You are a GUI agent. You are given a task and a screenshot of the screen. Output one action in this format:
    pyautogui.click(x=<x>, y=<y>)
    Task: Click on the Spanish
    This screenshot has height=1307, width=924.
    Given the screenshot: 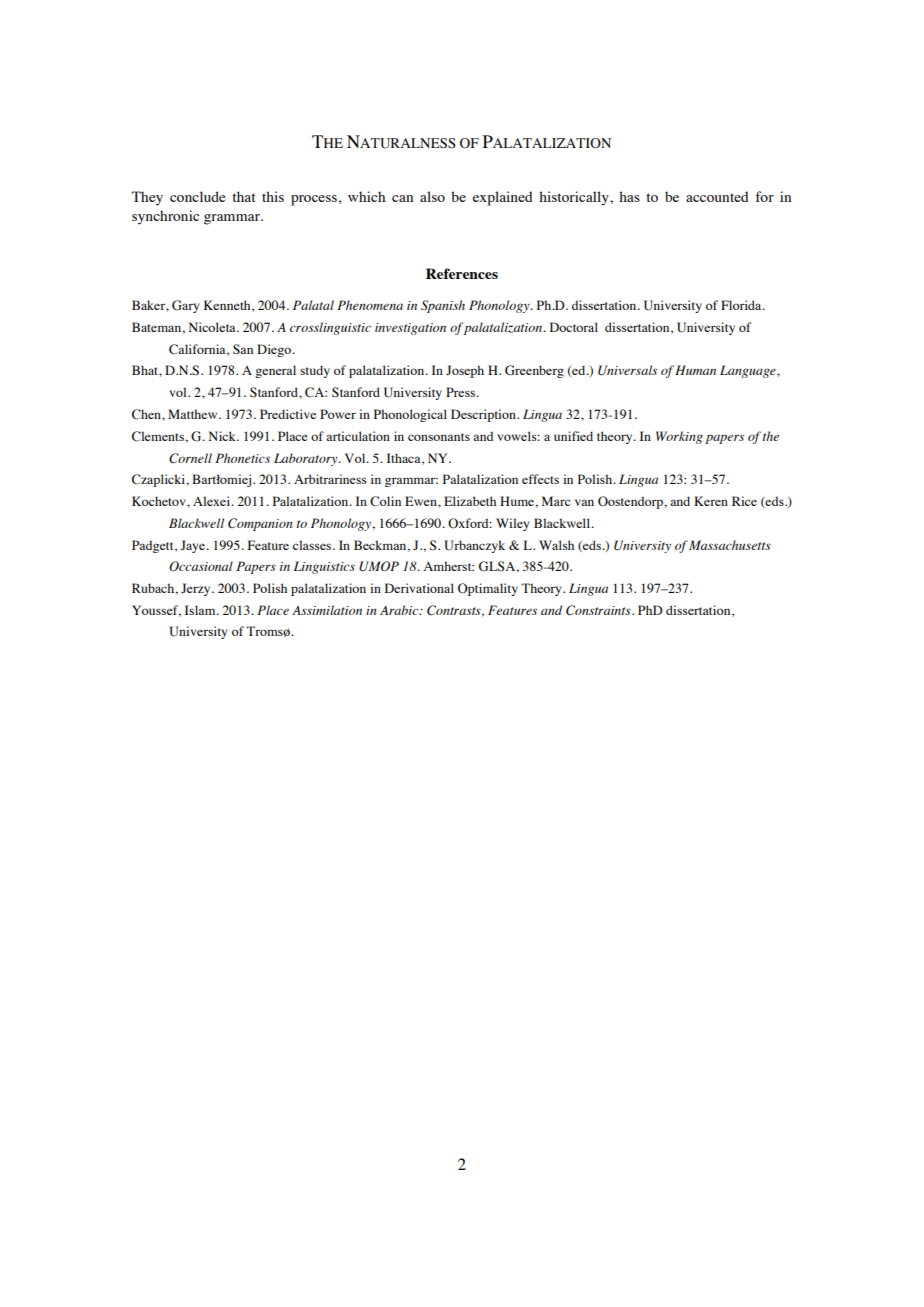 What is the action you would take?
    pyautogui.click(x=443, y=306)
